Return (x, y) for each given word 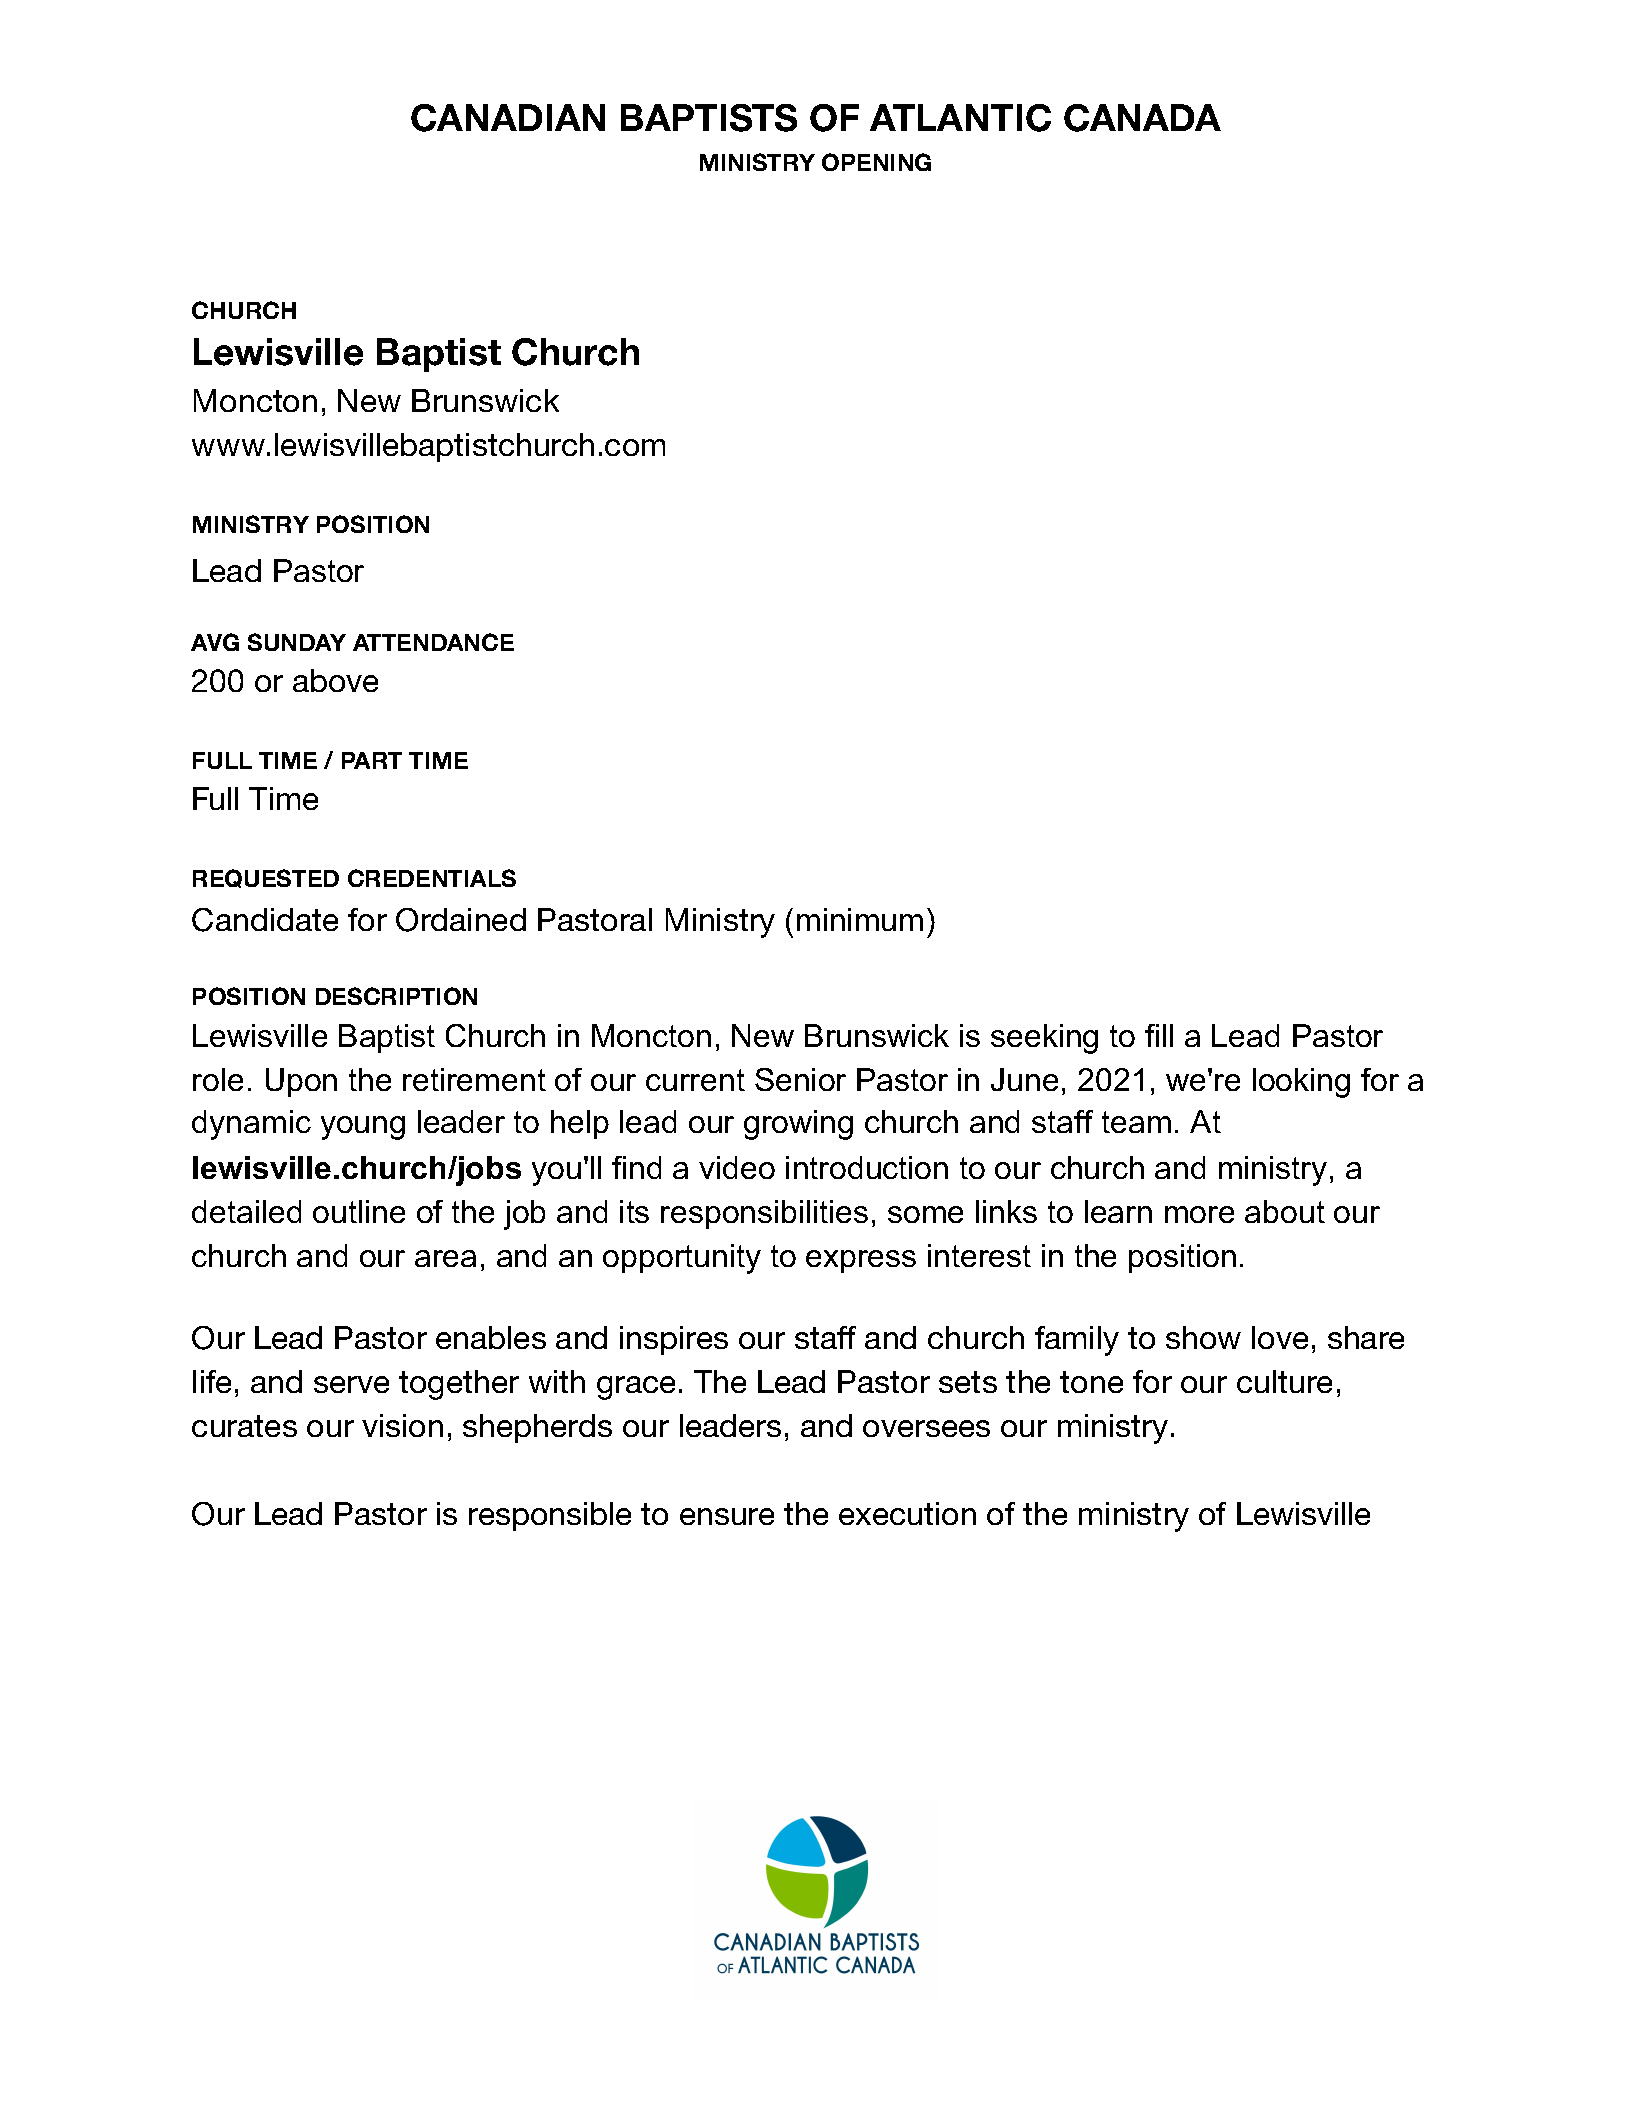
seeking (1044, 1039)
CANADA (1142, 118)
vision (402, 1425)
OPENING (876, 162)
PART (372, 760)
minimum (860, 919)
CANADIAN (508, 118)
